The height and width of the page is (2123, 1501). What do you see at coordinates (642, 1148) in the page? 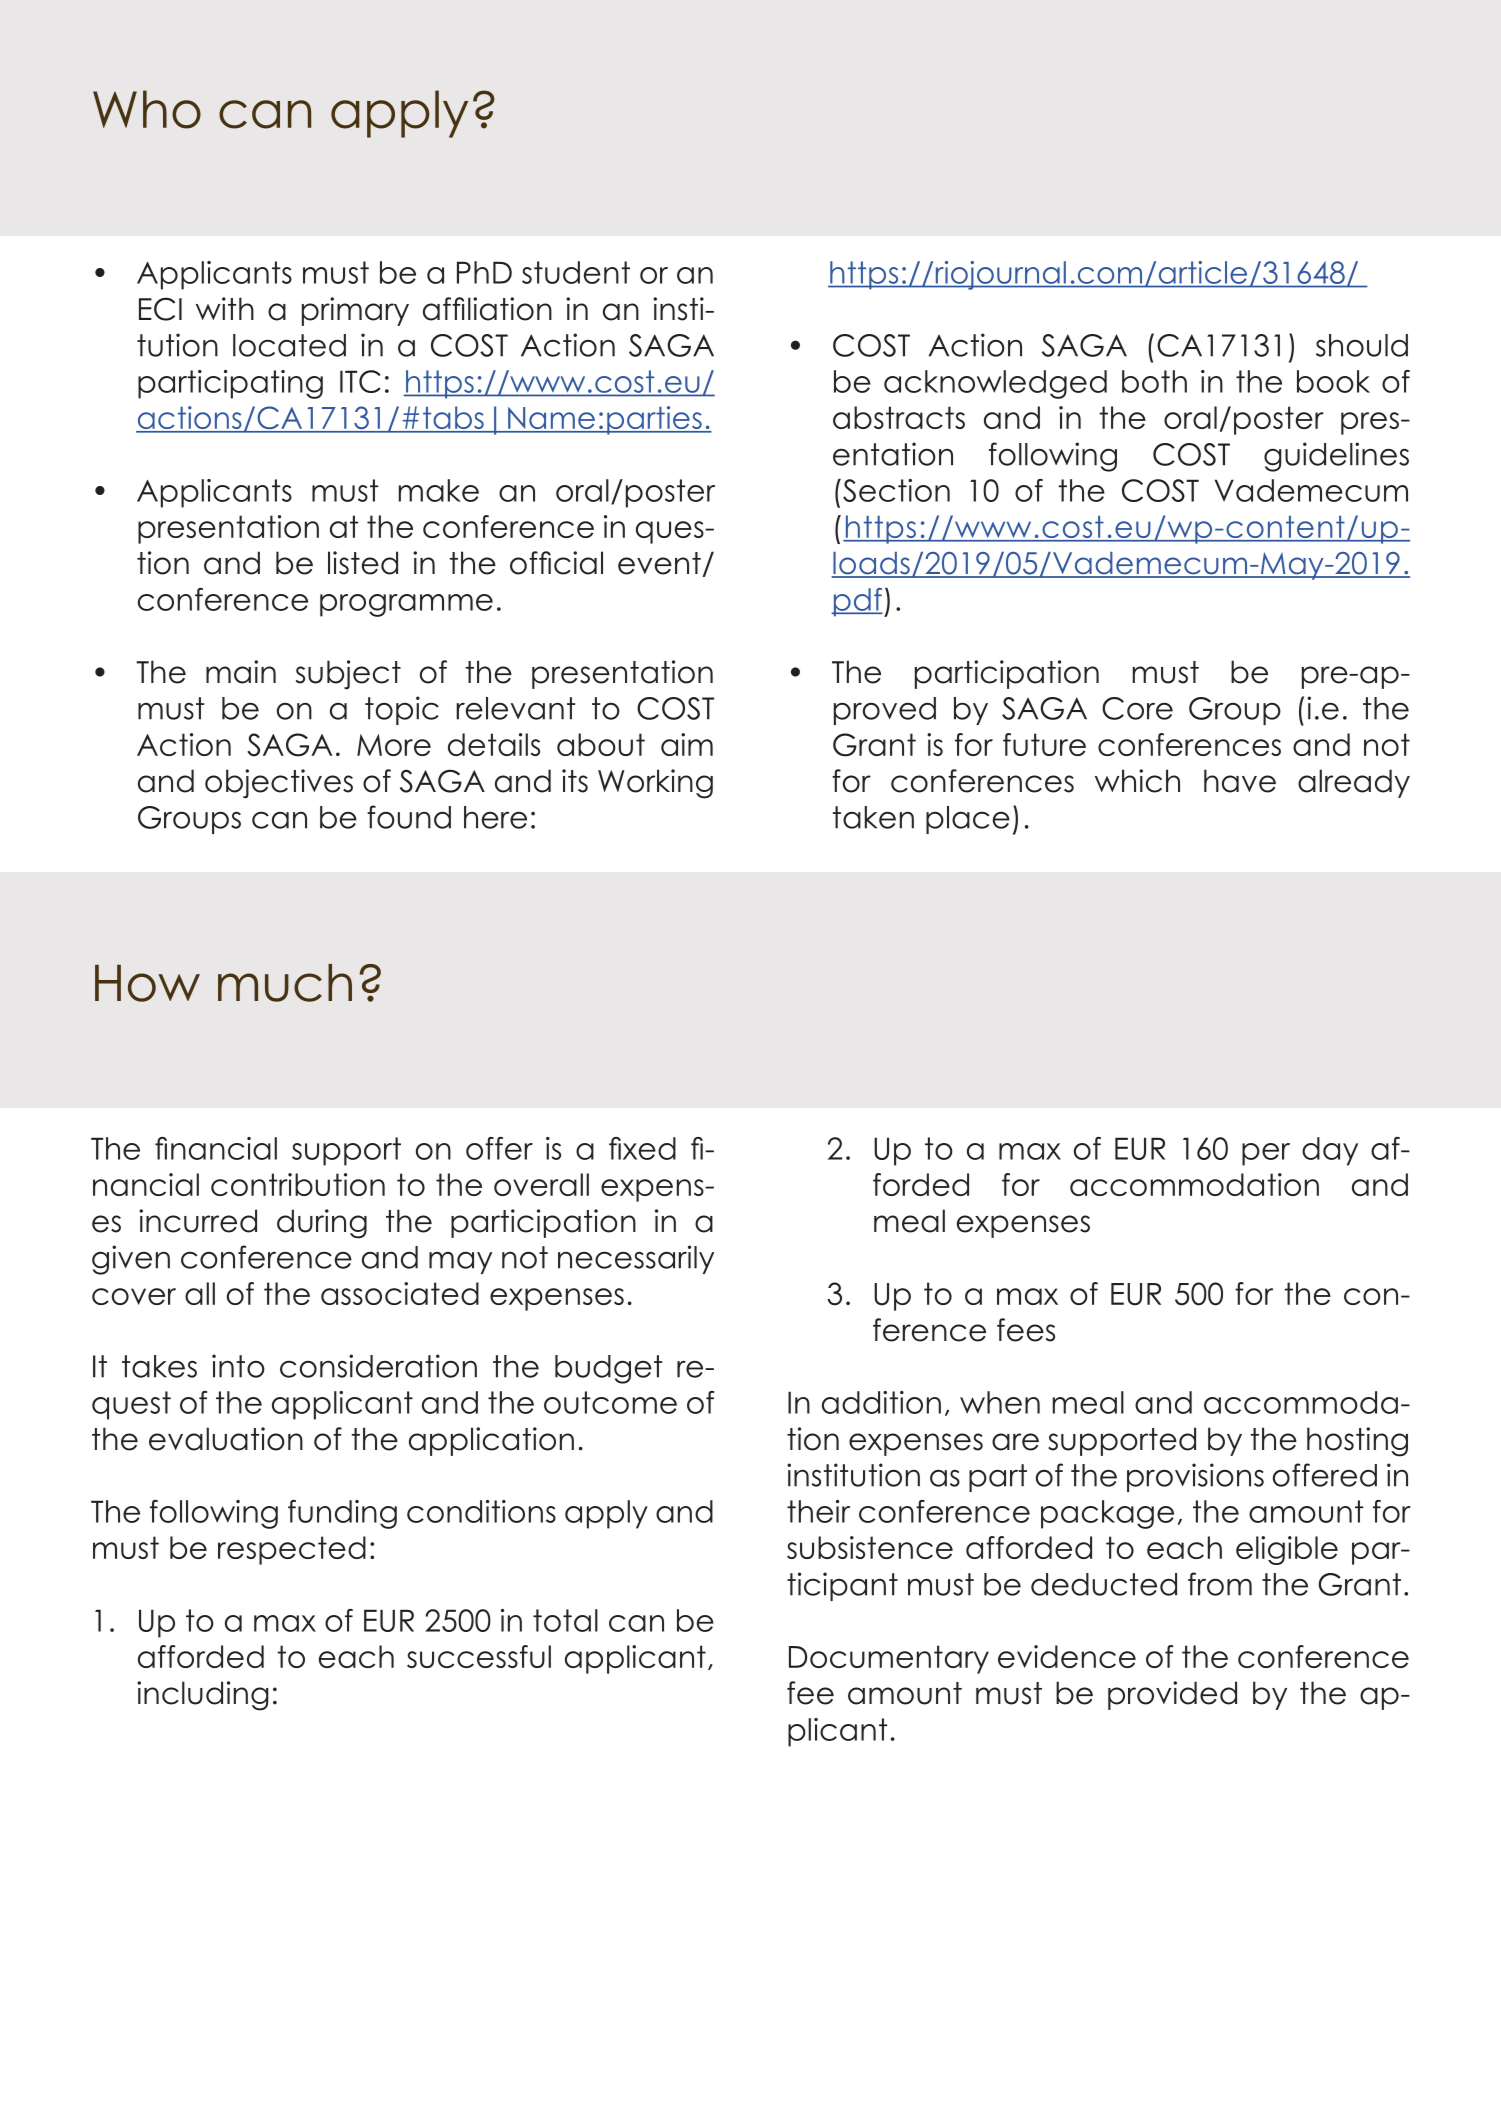
I see `fixed` at bounding box center [642, 1148].
